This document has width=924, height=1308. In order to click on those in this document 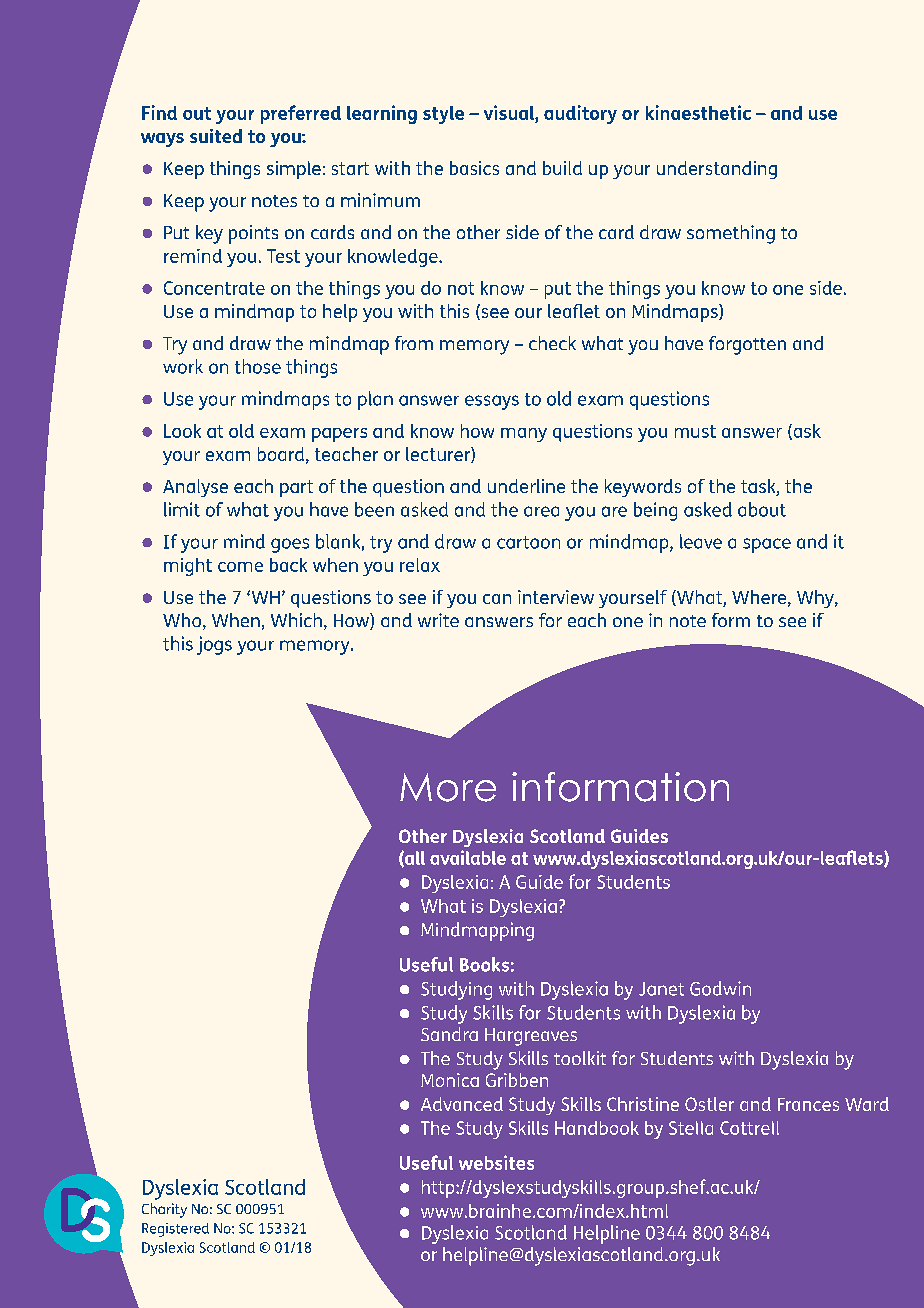, I will do `click(258, 366)`.
